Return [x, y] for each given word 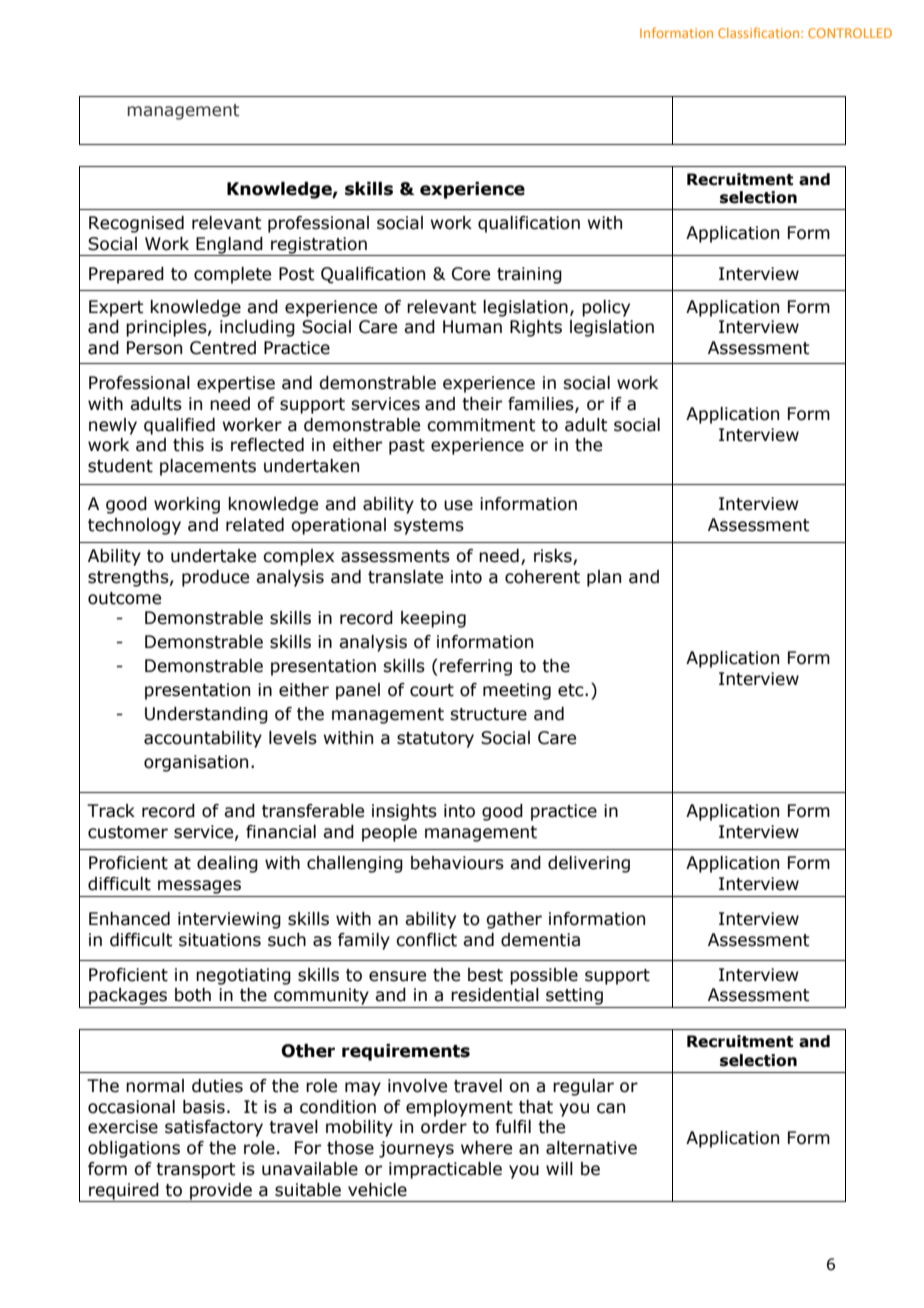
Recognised [136, 224]
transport [196, 1171]
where [486, 1148]
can [611, 1108]
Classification [760, 32]
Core [471, 274]
